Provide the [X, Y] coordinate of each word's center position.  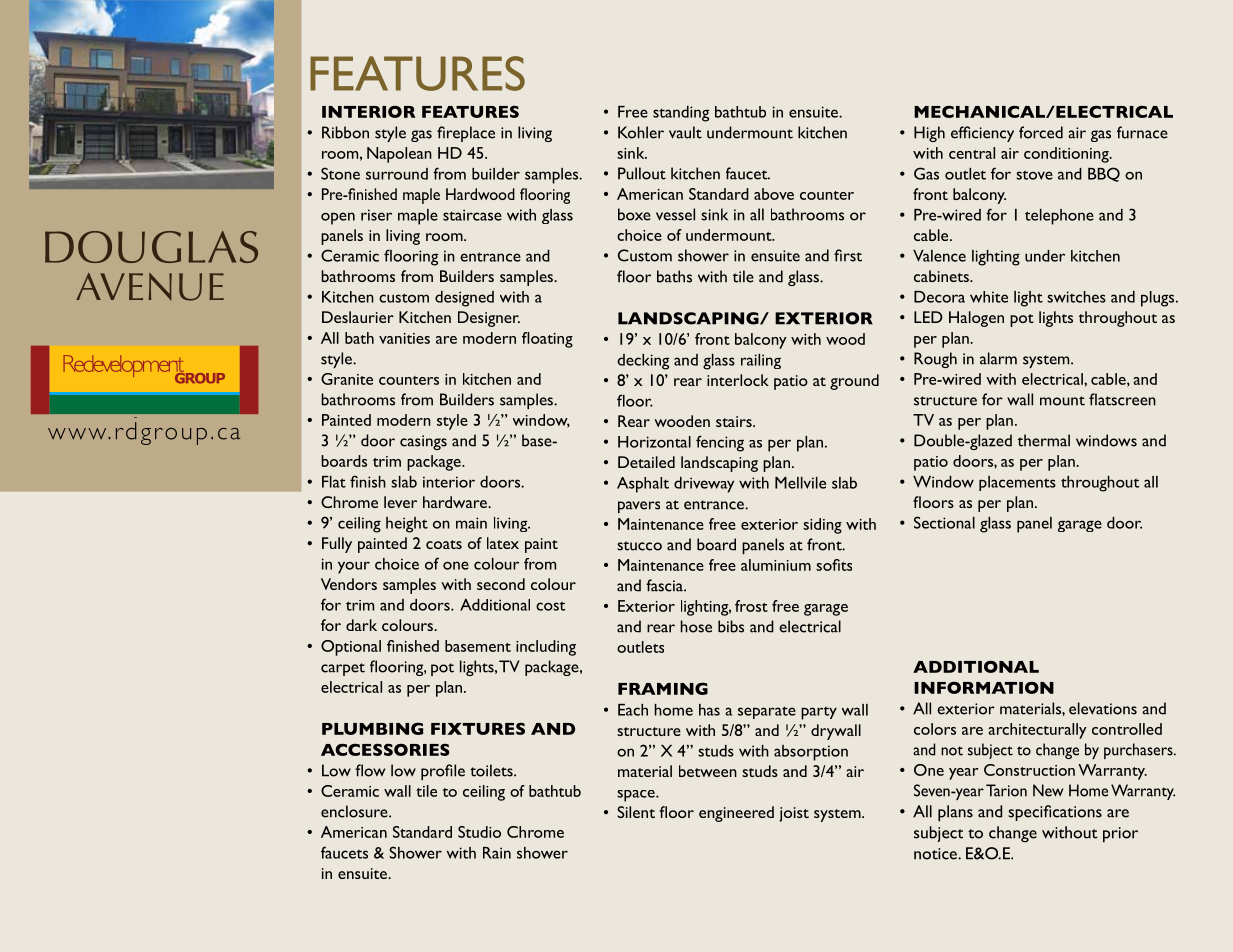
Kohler [641, 132]
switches [1076, 297]
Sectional [944, 522]
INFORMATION [984, 687]
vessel [675, 214]
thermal [1044, 440]
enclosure [355, 811]
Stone [340, 173]
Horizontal [654, 442]
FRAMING [663, 688]
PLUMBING [372, 728]
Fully [337, 545]
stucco [639, 546]
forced [1041, 132]
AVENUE [150, 287]
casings [423, 442]
